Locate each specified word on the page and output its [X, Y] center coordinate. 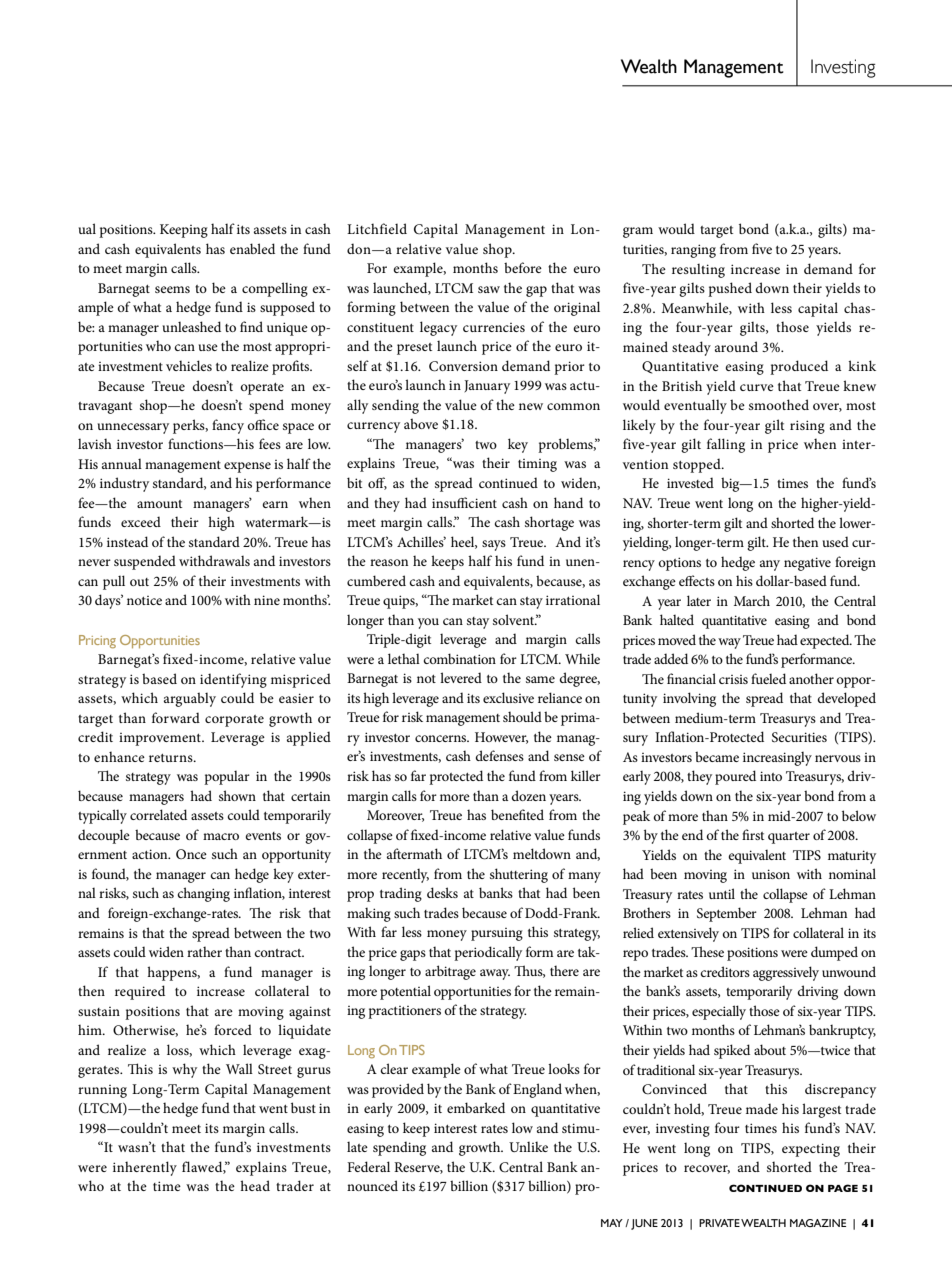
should [522, 716]
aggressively [786, 973]
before [523, 267]
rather [204, 951]
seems [172, 289]
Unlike [528, 1146]
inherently [145, 1168]
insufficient [464, 502]
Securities [799, 737]
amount [159, 504]
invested [690, 482]
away [495, 974]
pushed [730, 289]
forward [176, 717]
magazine [818, 1223]
